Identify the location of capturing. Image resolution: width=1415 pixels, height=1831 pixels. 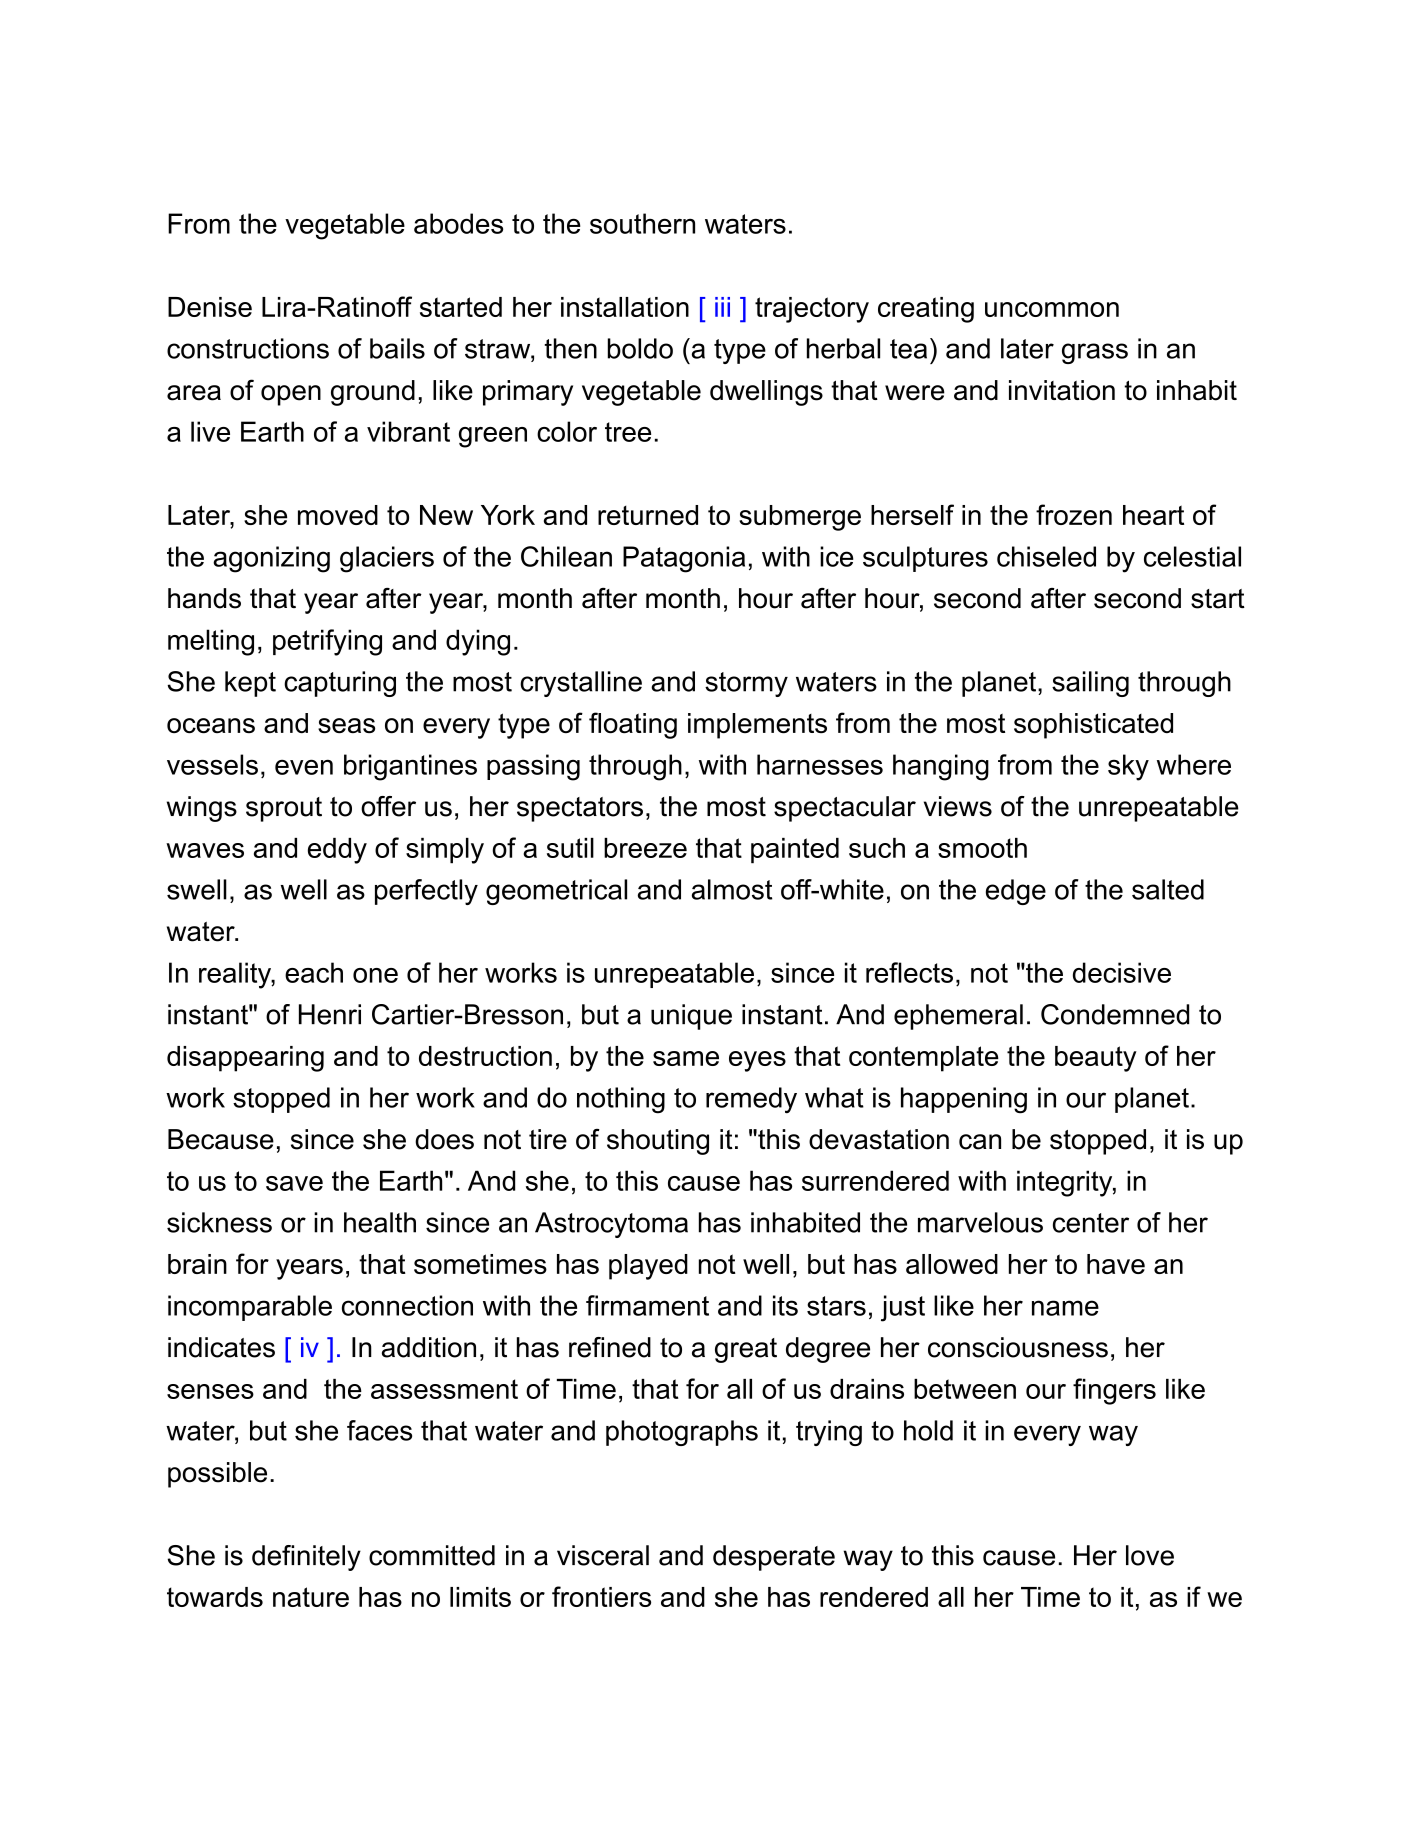
(340, 684).
